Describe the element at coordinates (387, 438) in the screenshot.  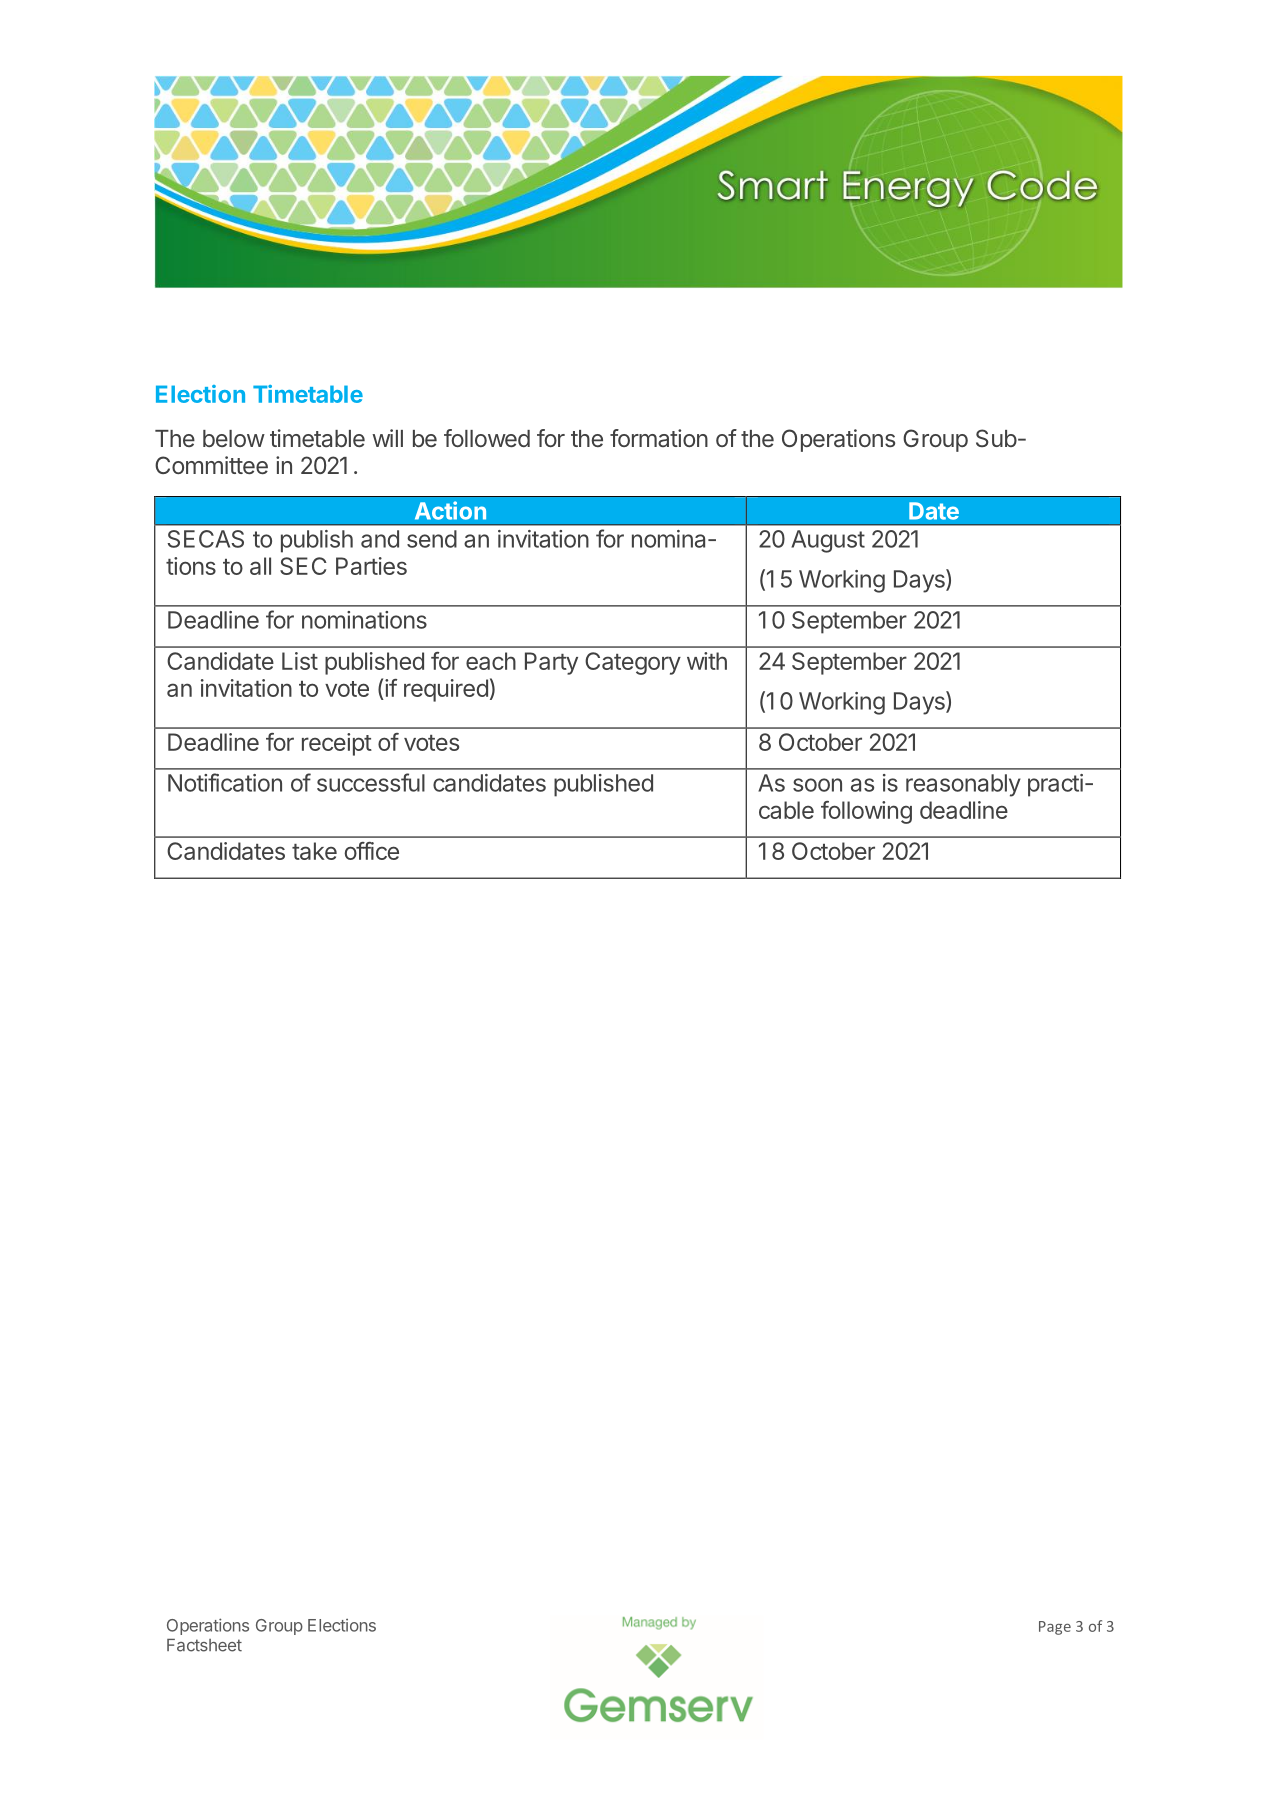
I see `will` at that location.
